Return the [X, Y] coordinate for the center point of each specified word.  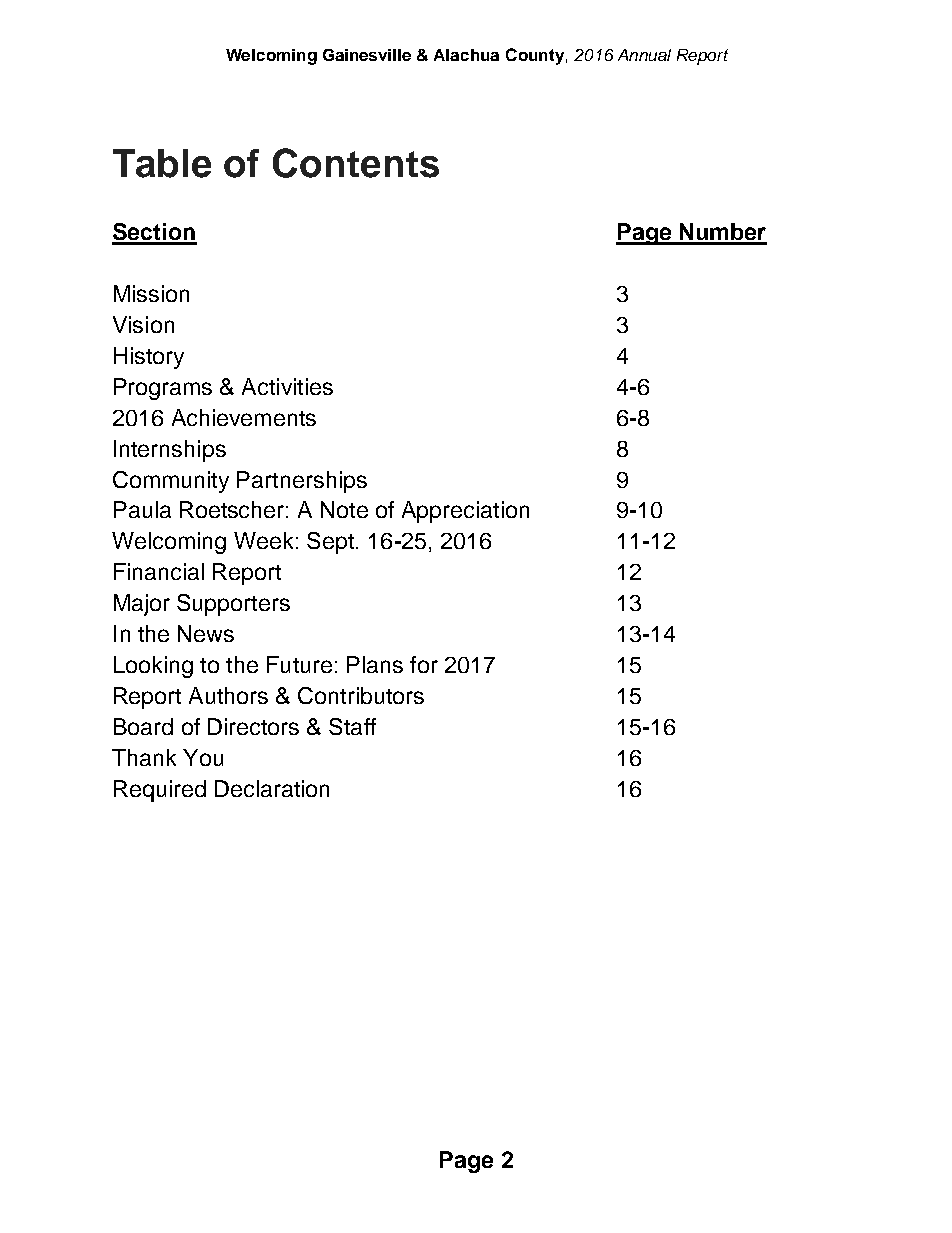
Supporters [233, 605]
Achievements [244, 417]
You [203, 757]
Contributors [361, 695]
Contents [356, 163]
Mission [151, 293]
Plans [375, 664]
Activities [287, 386]
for [424, 664]
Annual [644, 55]
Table [162, 163]
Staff [352, 726]
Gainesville [367, 55]
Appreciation [465, 512]
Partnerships [302, 482]
